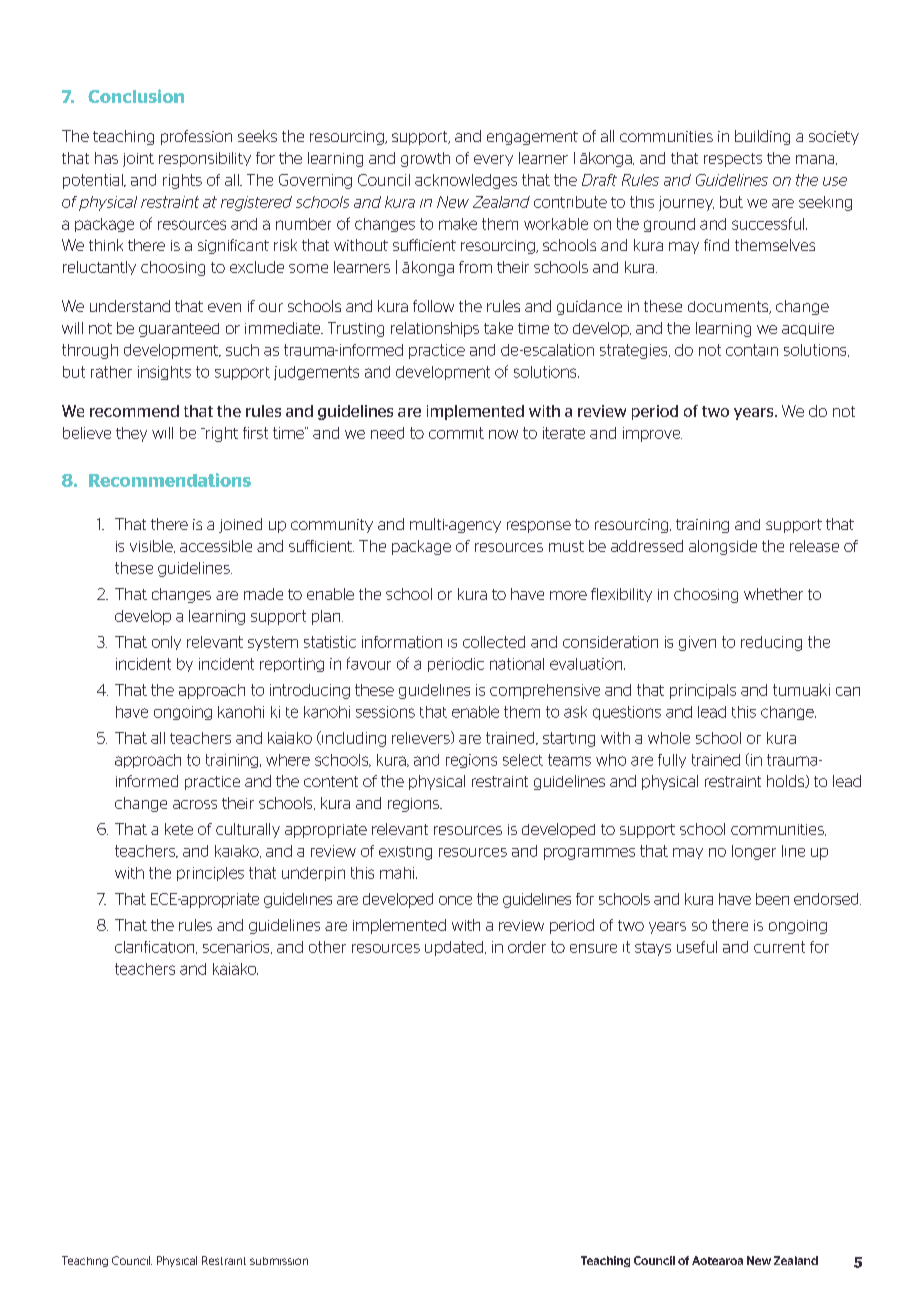 The width and height of the screenshot is (924, 1308). Describe the element at coordinates (779, 947) in the screenshot. I see `current` at that location.
